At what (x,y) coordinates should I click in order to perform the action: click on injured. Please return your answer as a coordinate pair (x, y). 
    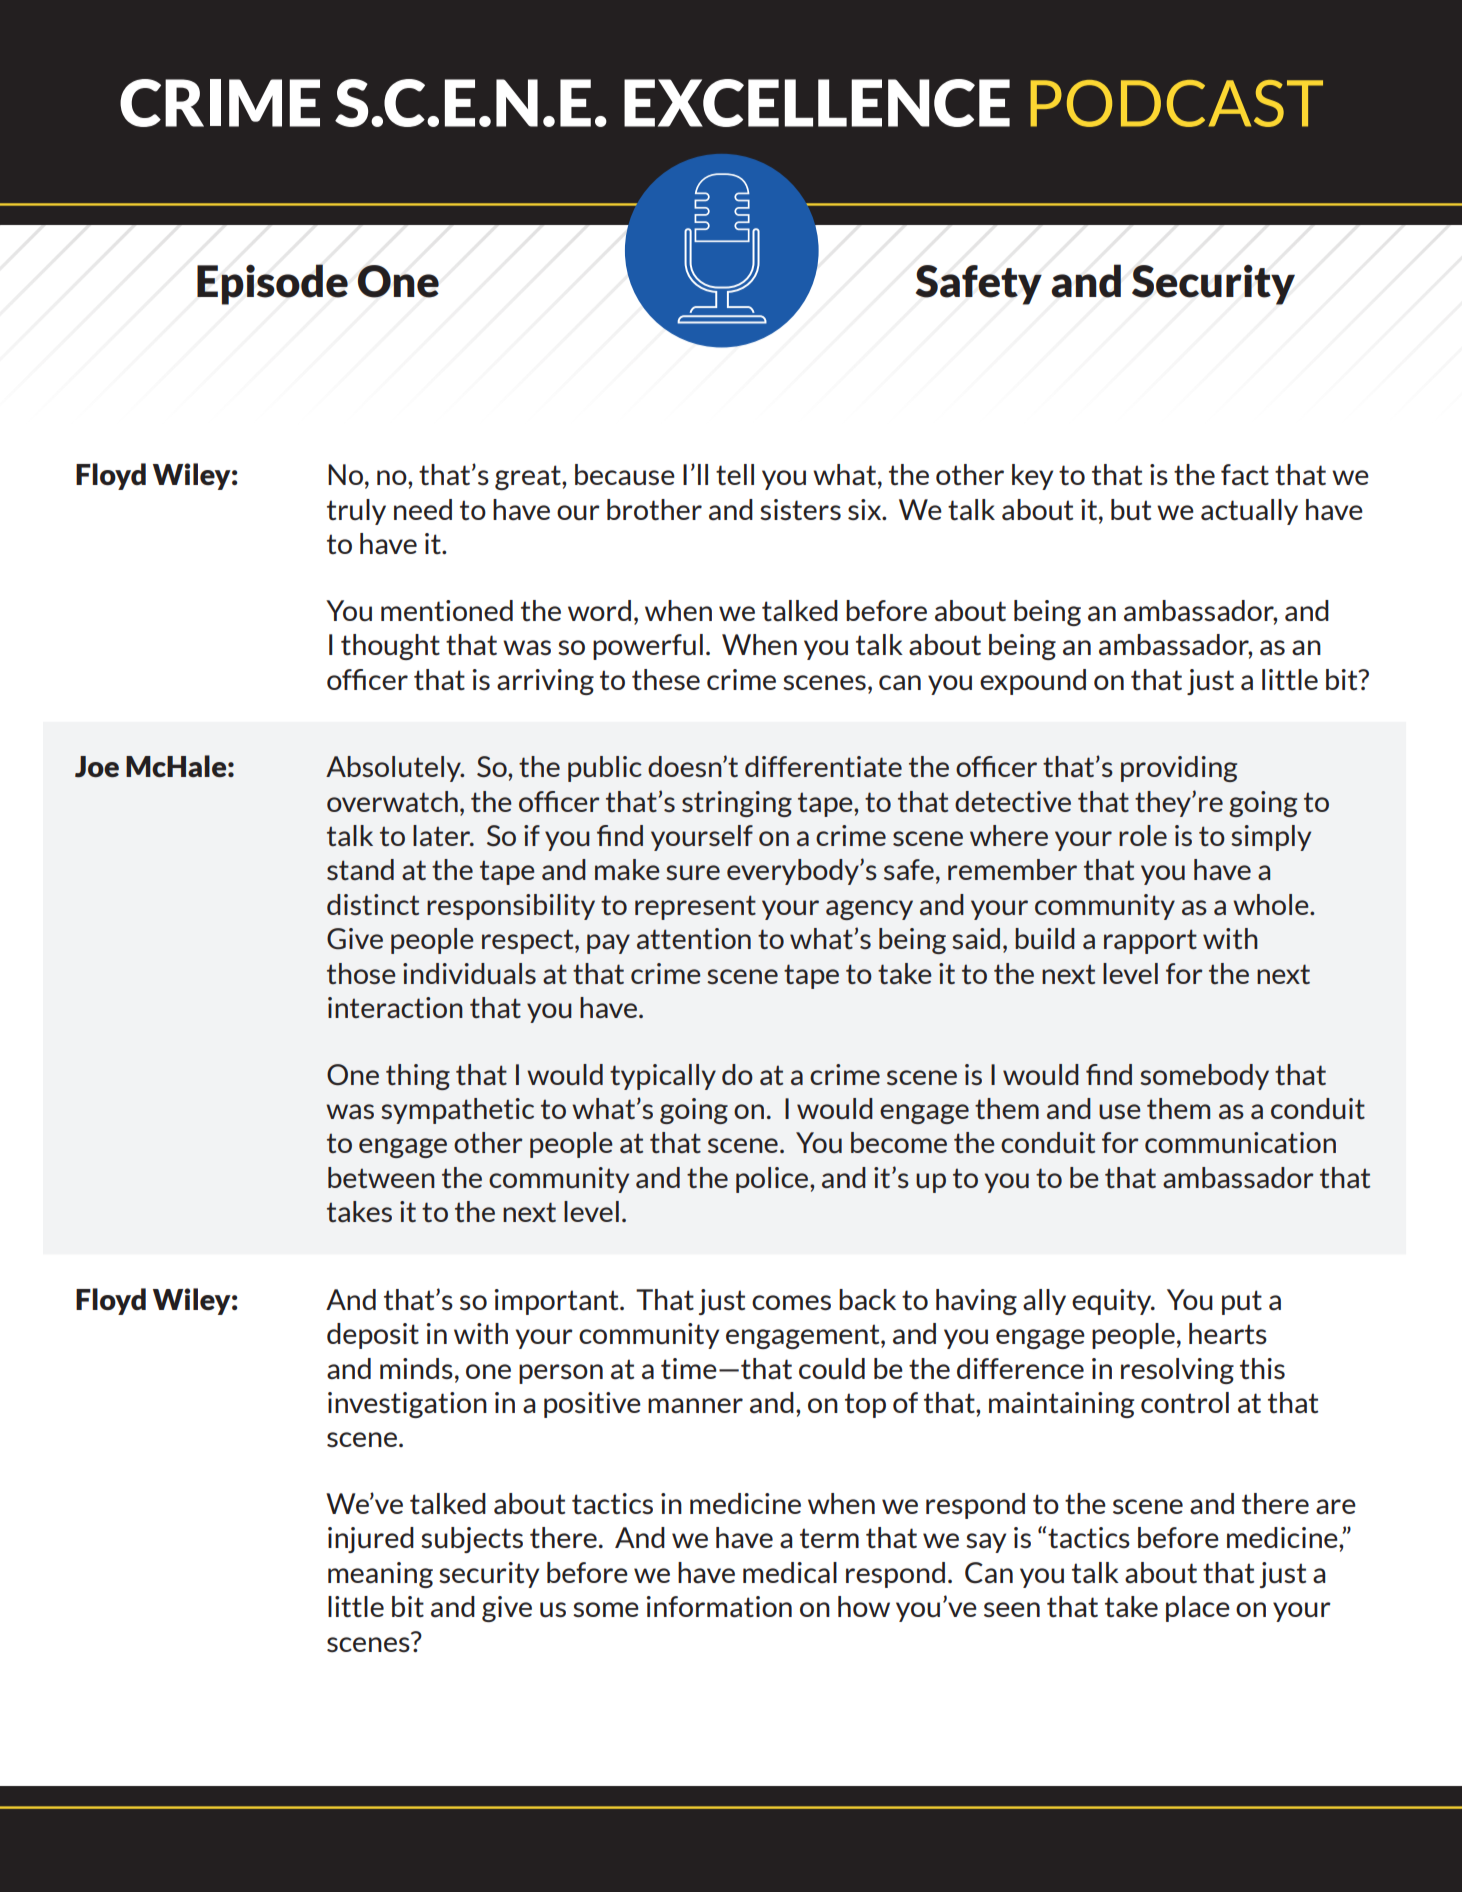
    Looking at the image, I should click on (371, 1540).
